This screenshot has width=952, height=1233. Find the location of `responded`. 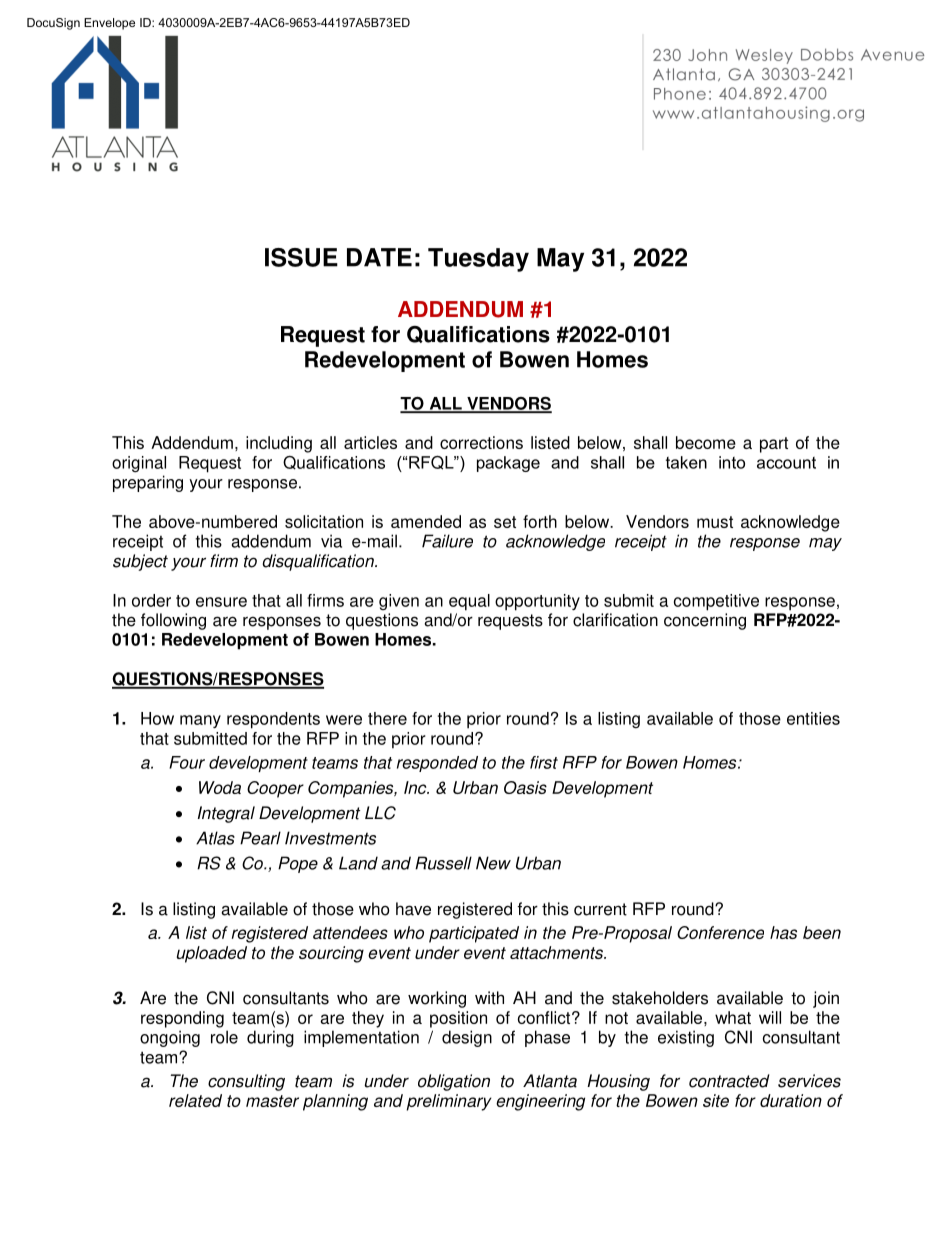

responded is located at coordinates (437, 764).
